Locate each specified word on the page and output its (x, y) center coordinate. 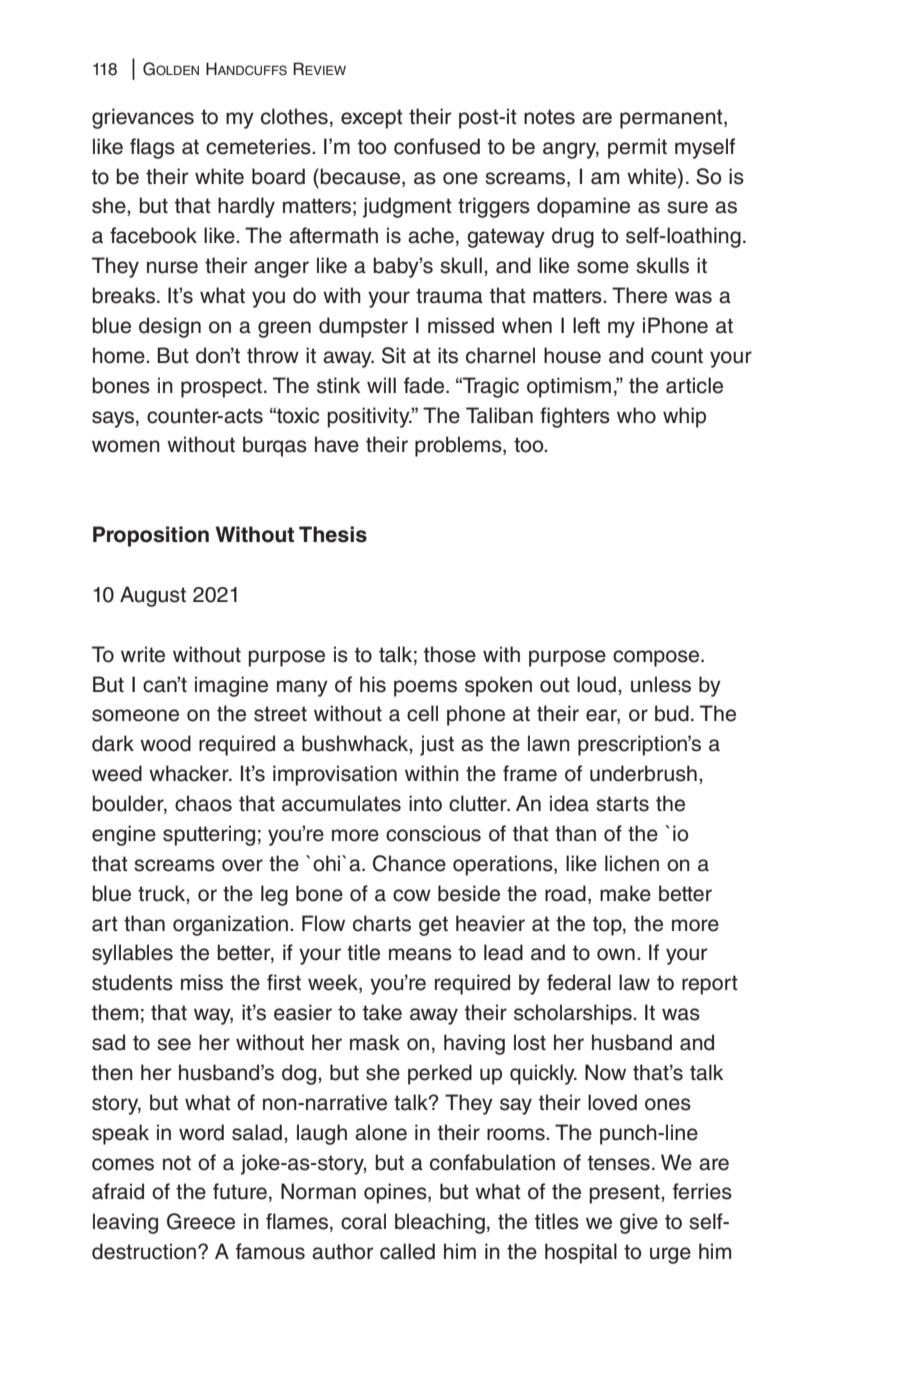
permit (637, 148)
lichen (632, 863)
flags (152, 148)
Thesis (333, 534)
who (636, 415)
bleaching (440, 1223)
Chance (409, 863)
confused (437, 146)
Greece (201, 1221)
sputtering (209, 835)
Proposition (151, 536)
